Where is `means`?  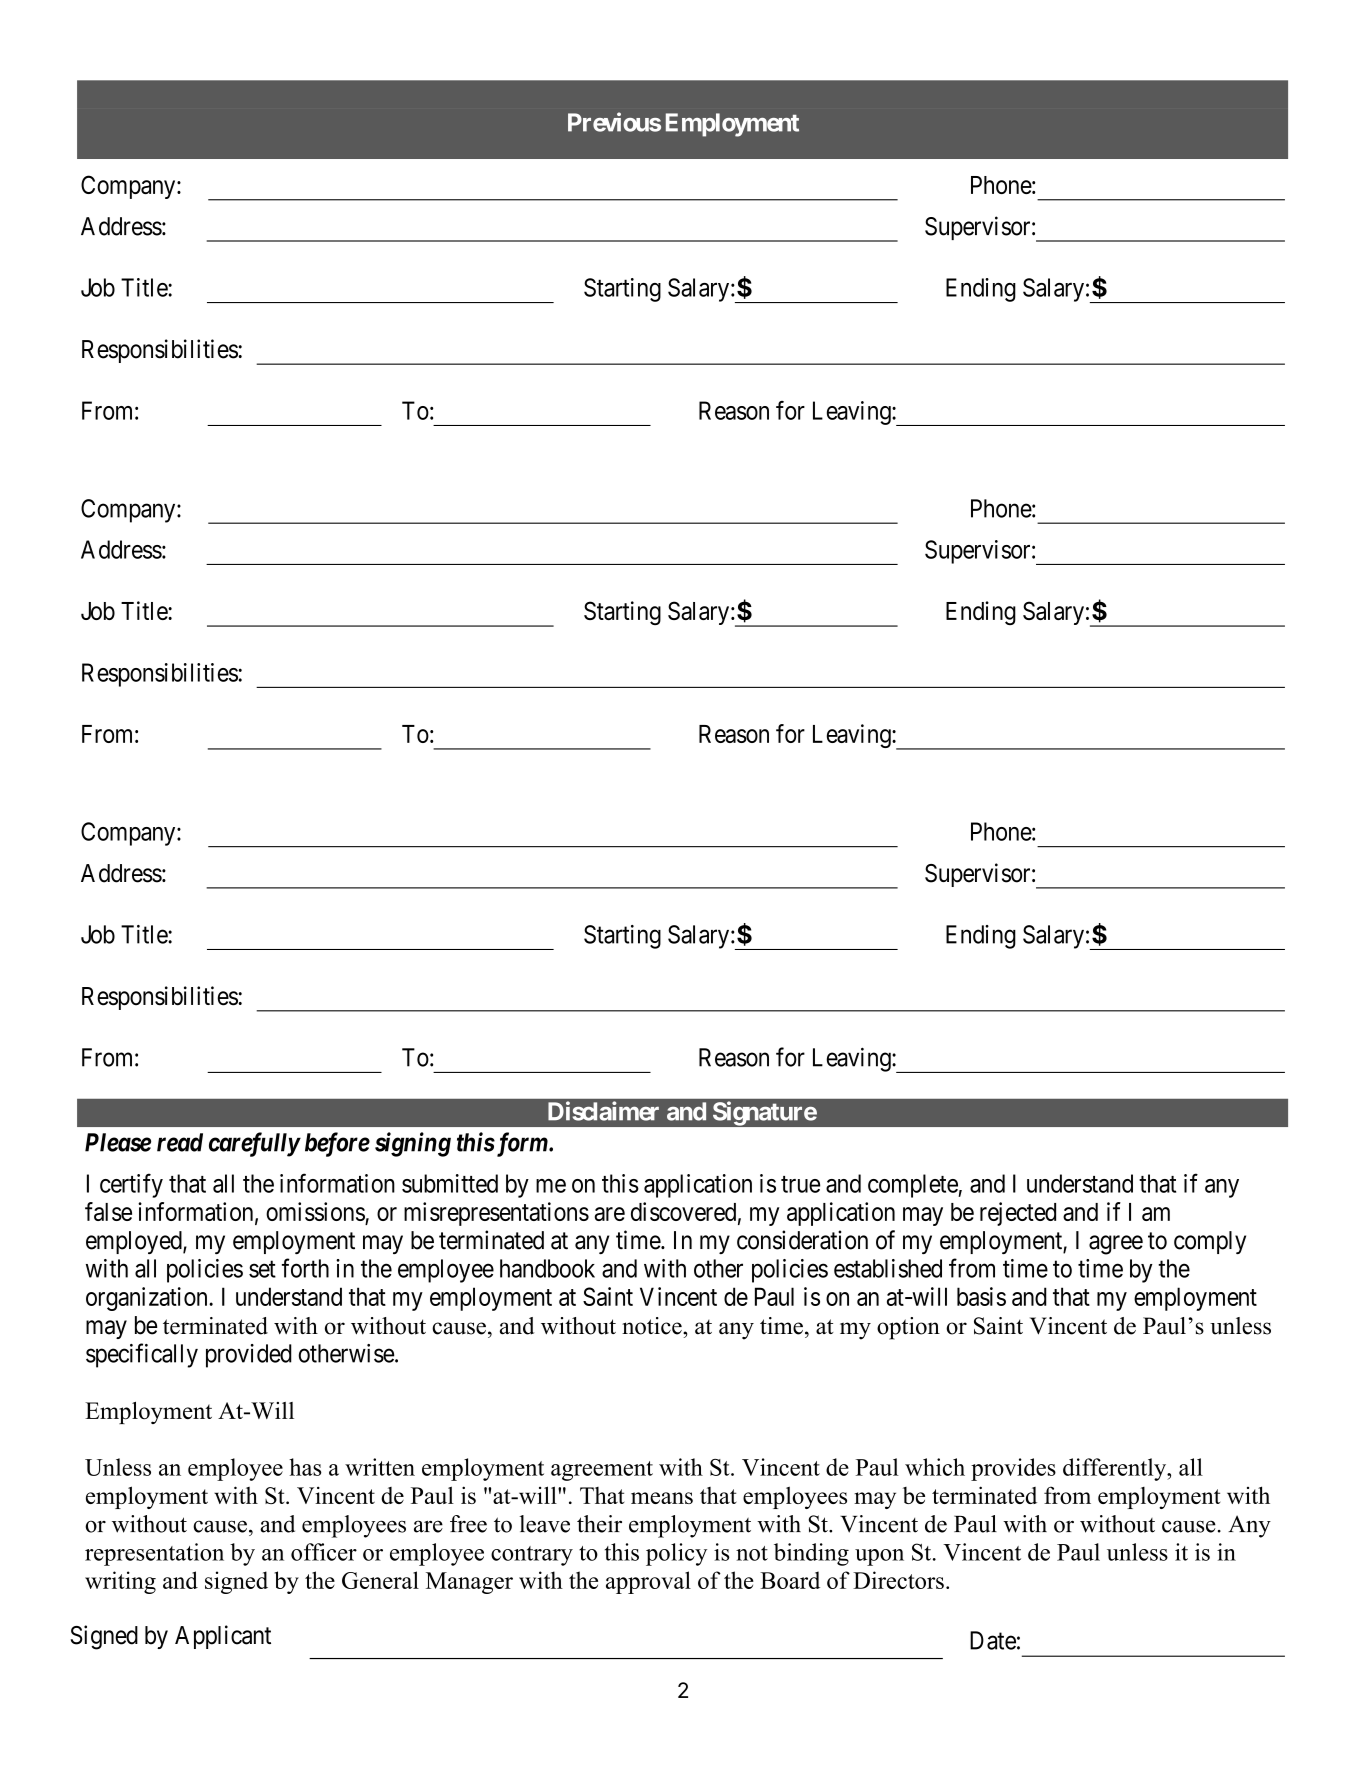 means is located at coordinates (662, 1498).
